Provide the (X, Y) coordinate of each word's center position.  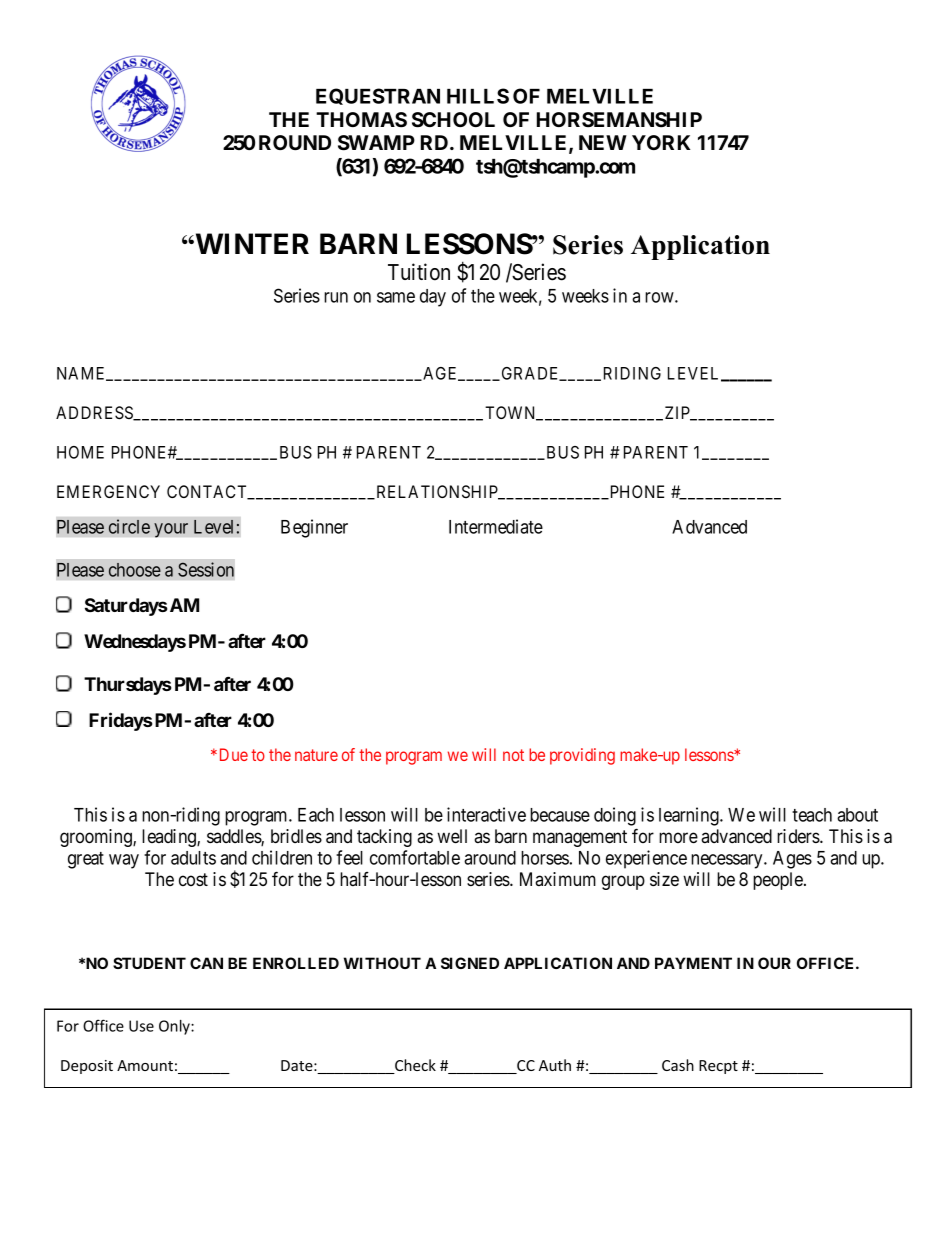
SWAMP (376, 143)
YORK (661, 142)
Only (175, 1027)
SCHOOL (453, 120)
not (513, 755)
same (396, 297)
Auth (555, 1065)
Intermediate (496, 526)
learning (690, 816)
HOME (80, 452)
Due (234, 754)
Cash (678, 1065)
